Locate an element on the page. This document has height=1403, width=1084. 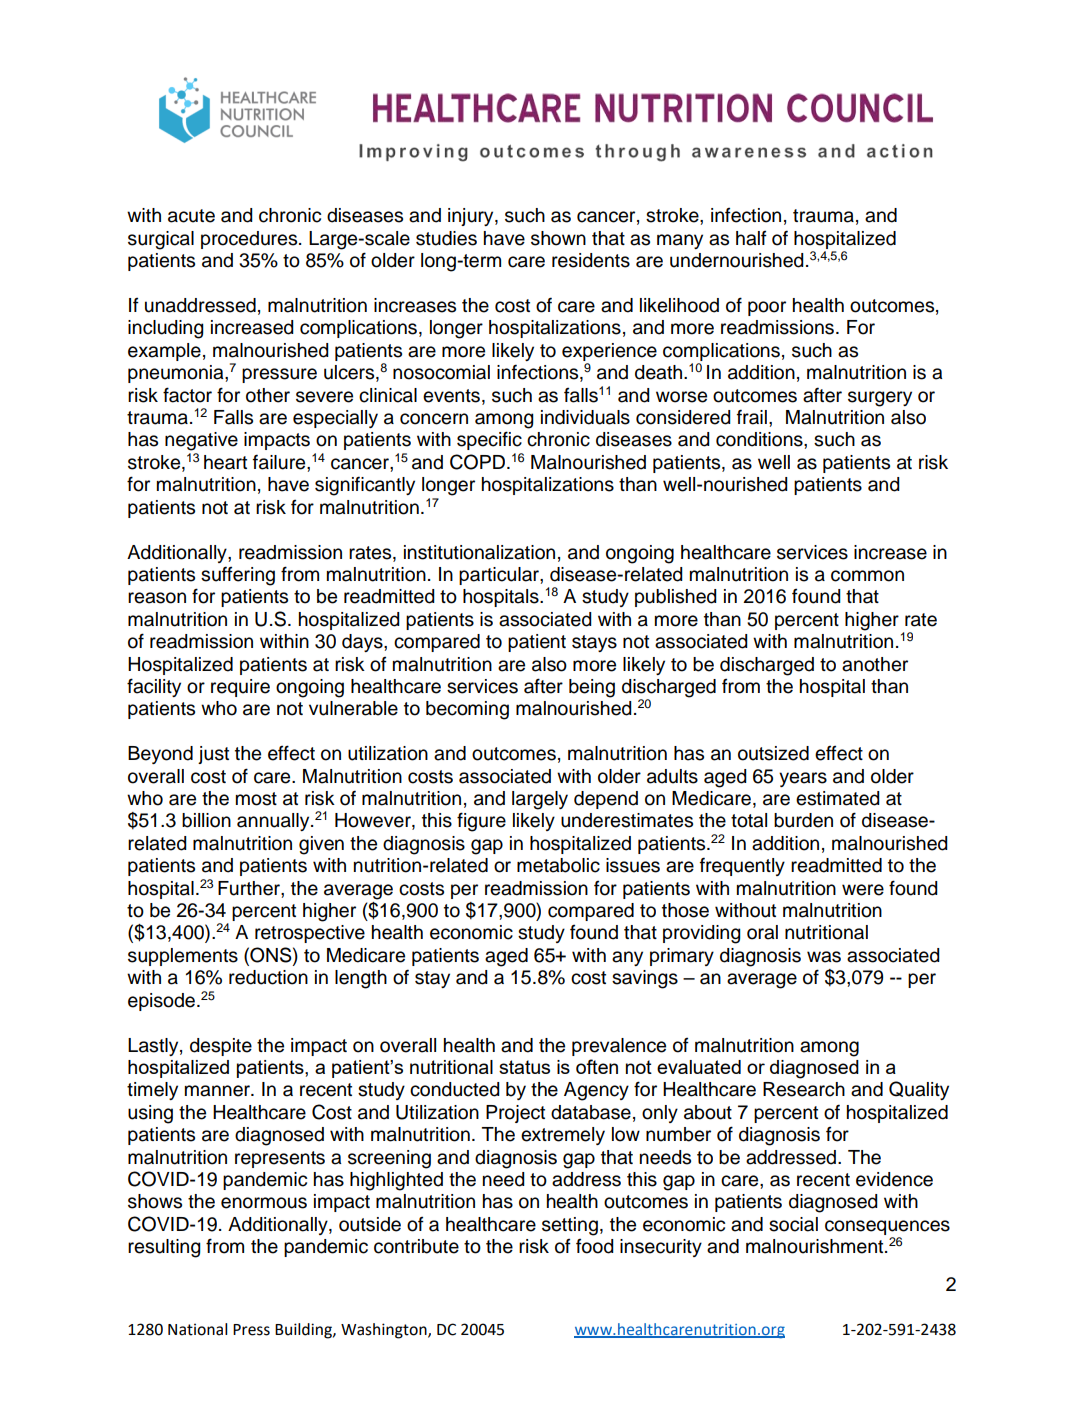
shown is located at coordinates (558, 238).
